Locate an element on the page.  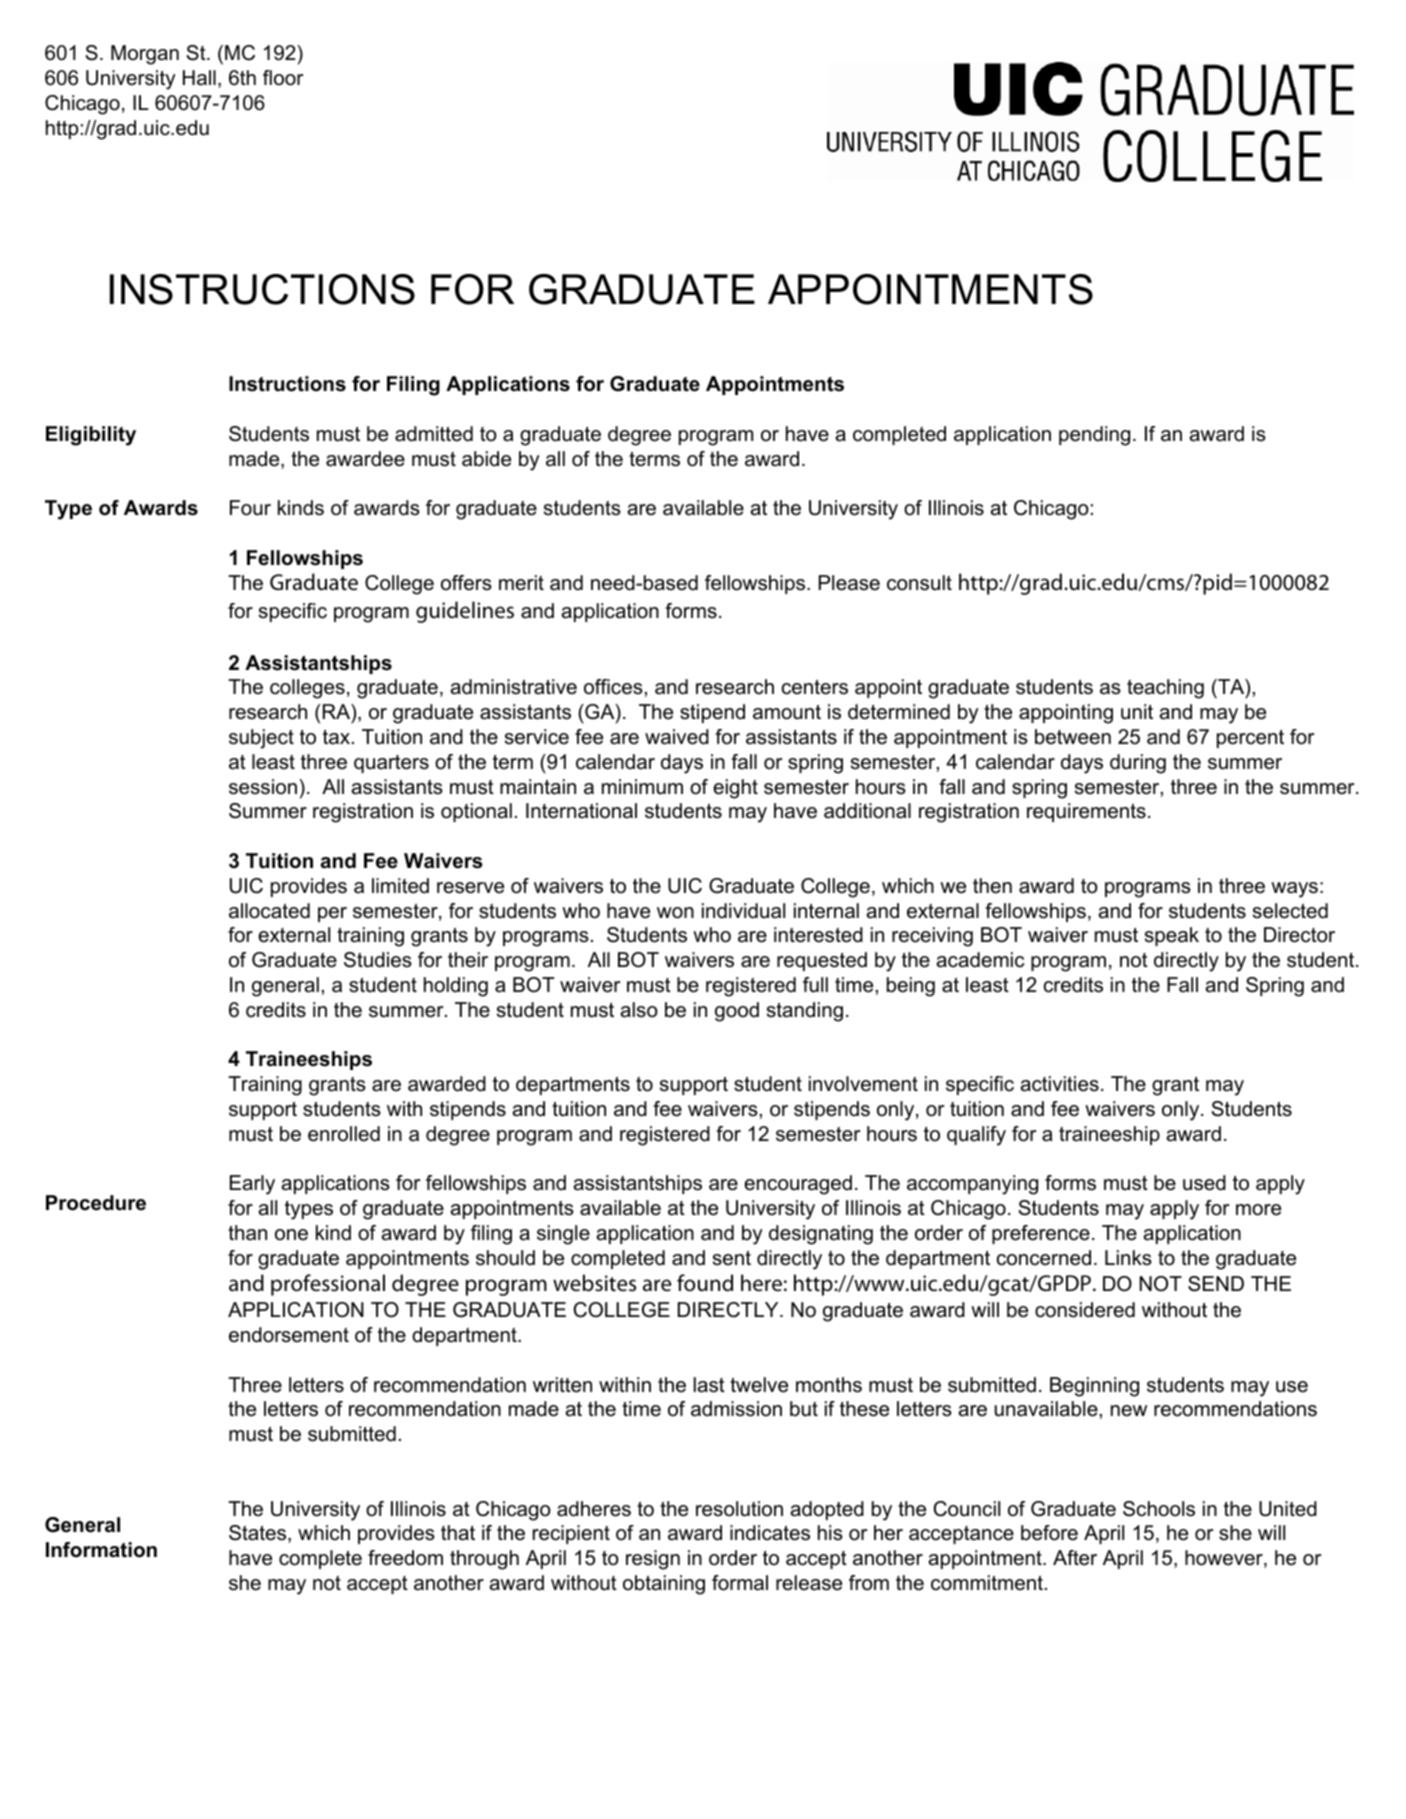
session is located at coordinates (263, 787).
